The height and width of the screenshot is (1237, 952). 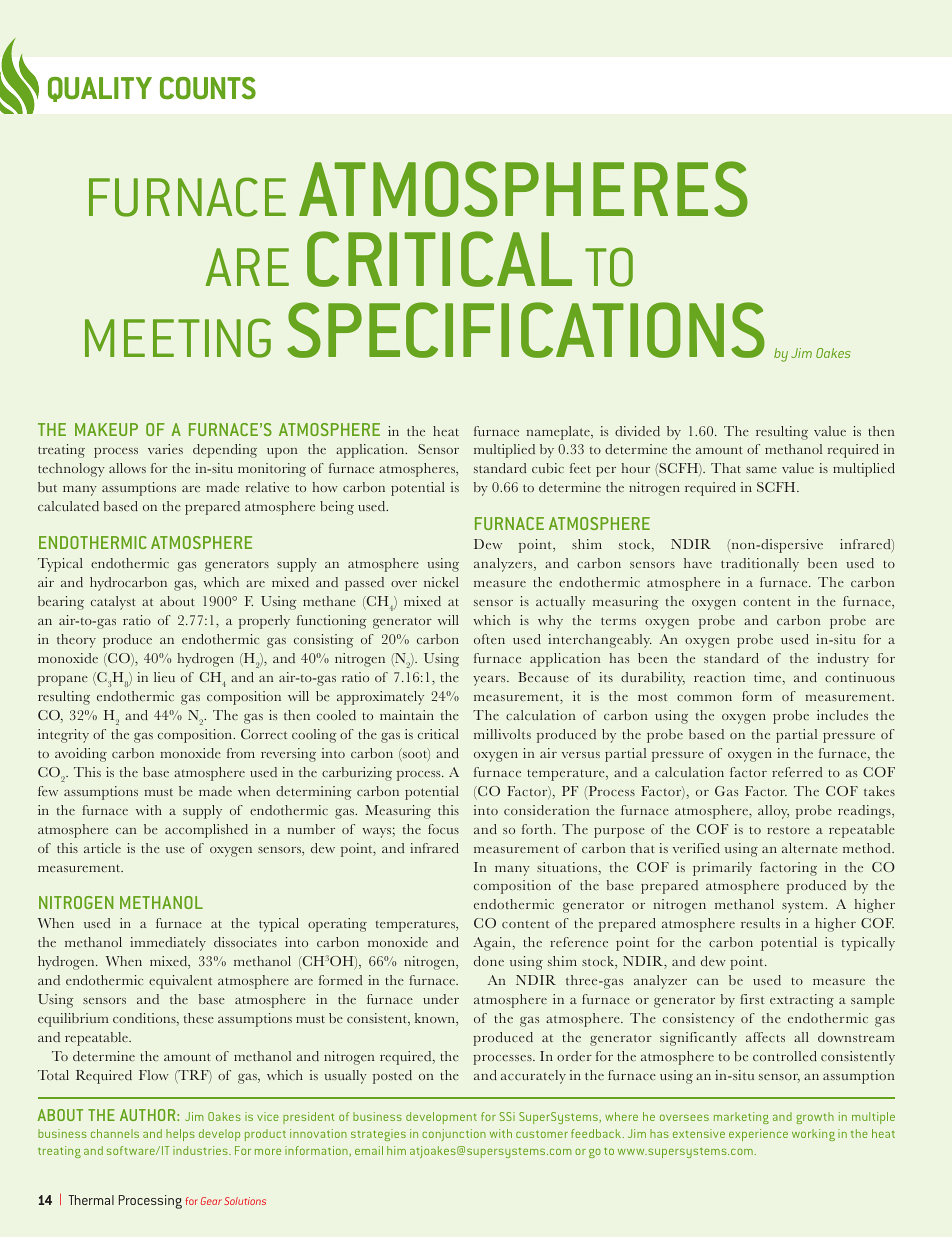 I want to click on often, so click(x=489, y=639).
